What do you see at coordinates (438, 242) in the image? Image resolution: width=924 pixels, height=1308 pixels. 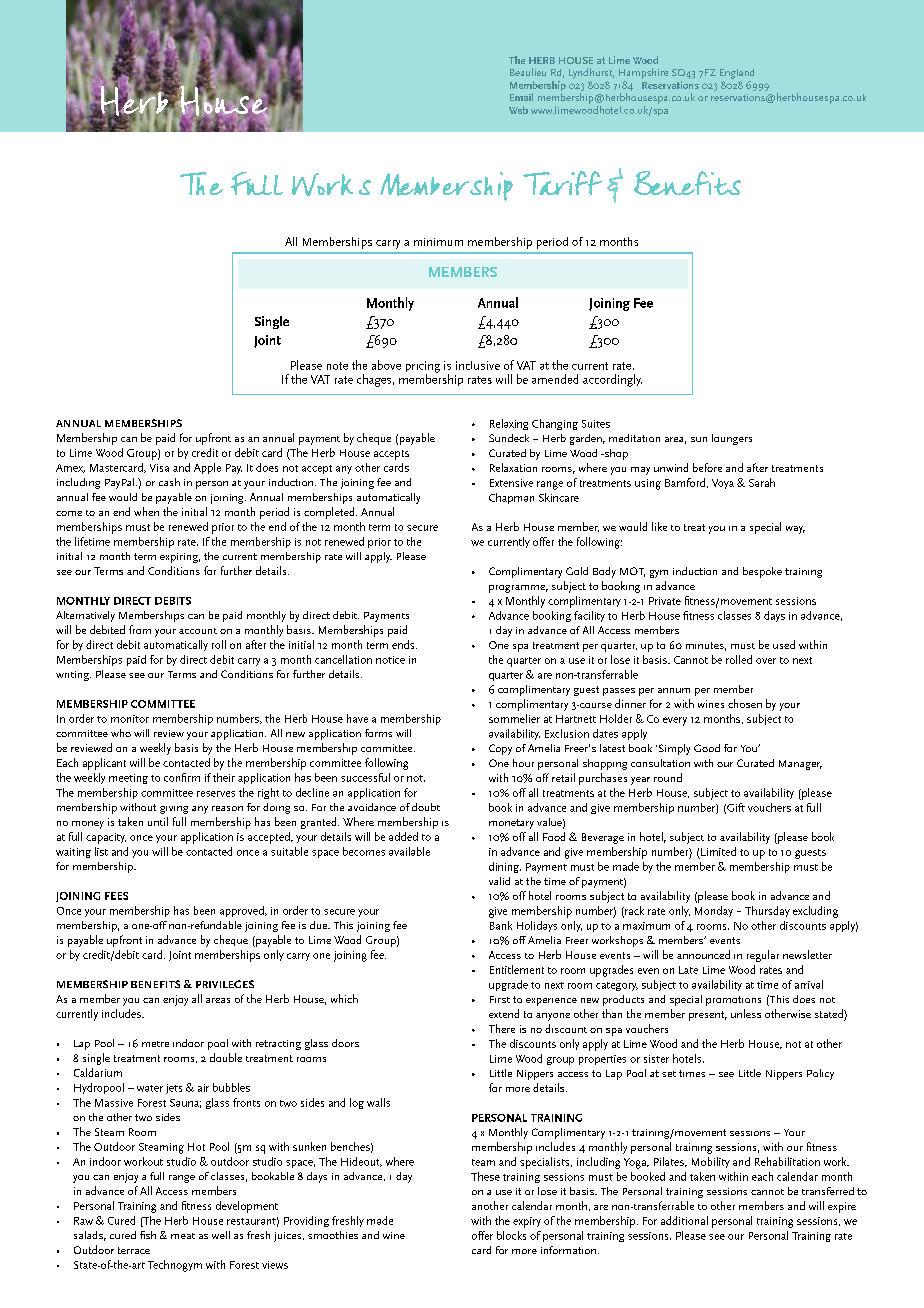 I see `minimum` at bounding box center [438, 242].
